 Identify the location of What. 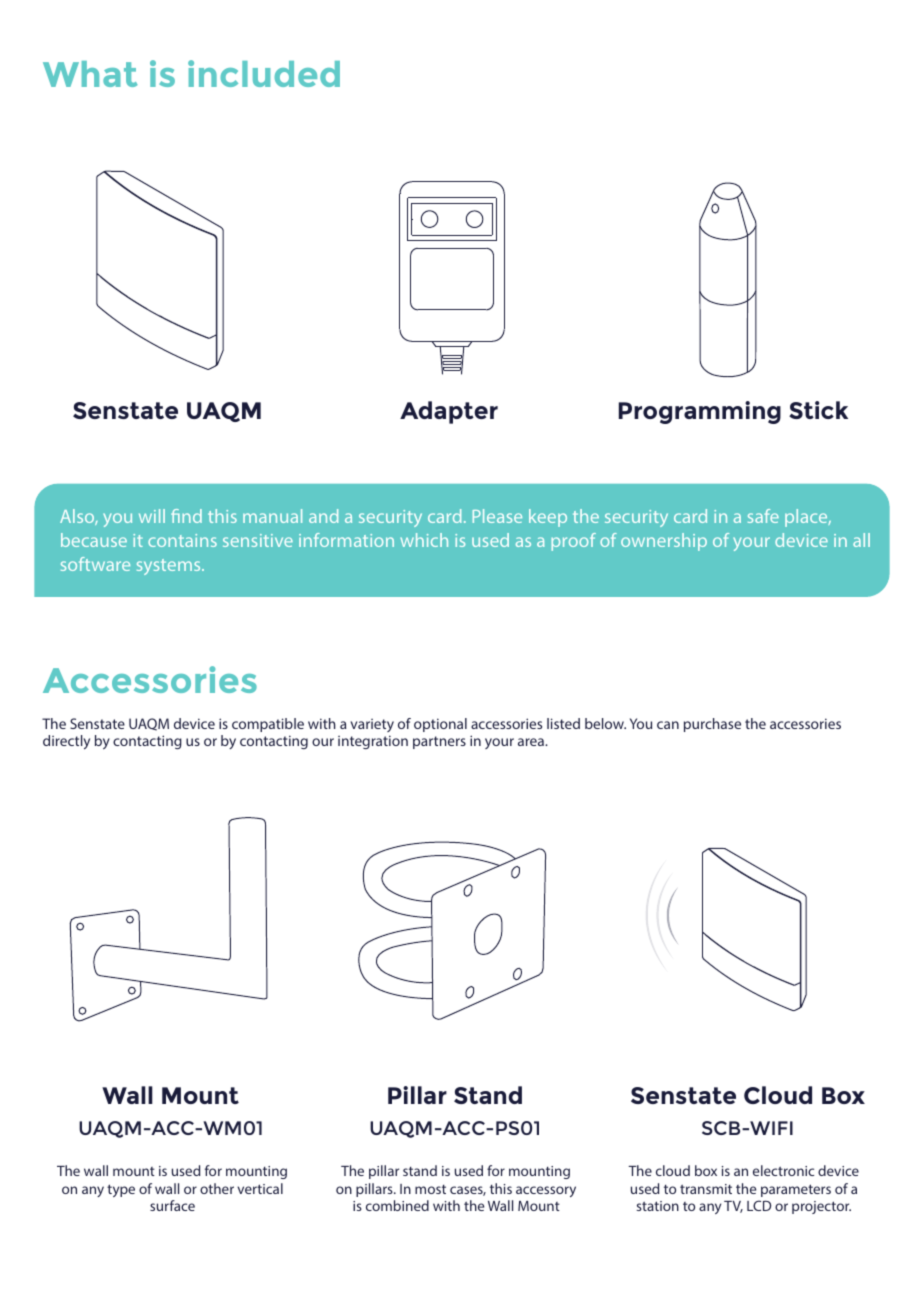
(90, 74).
